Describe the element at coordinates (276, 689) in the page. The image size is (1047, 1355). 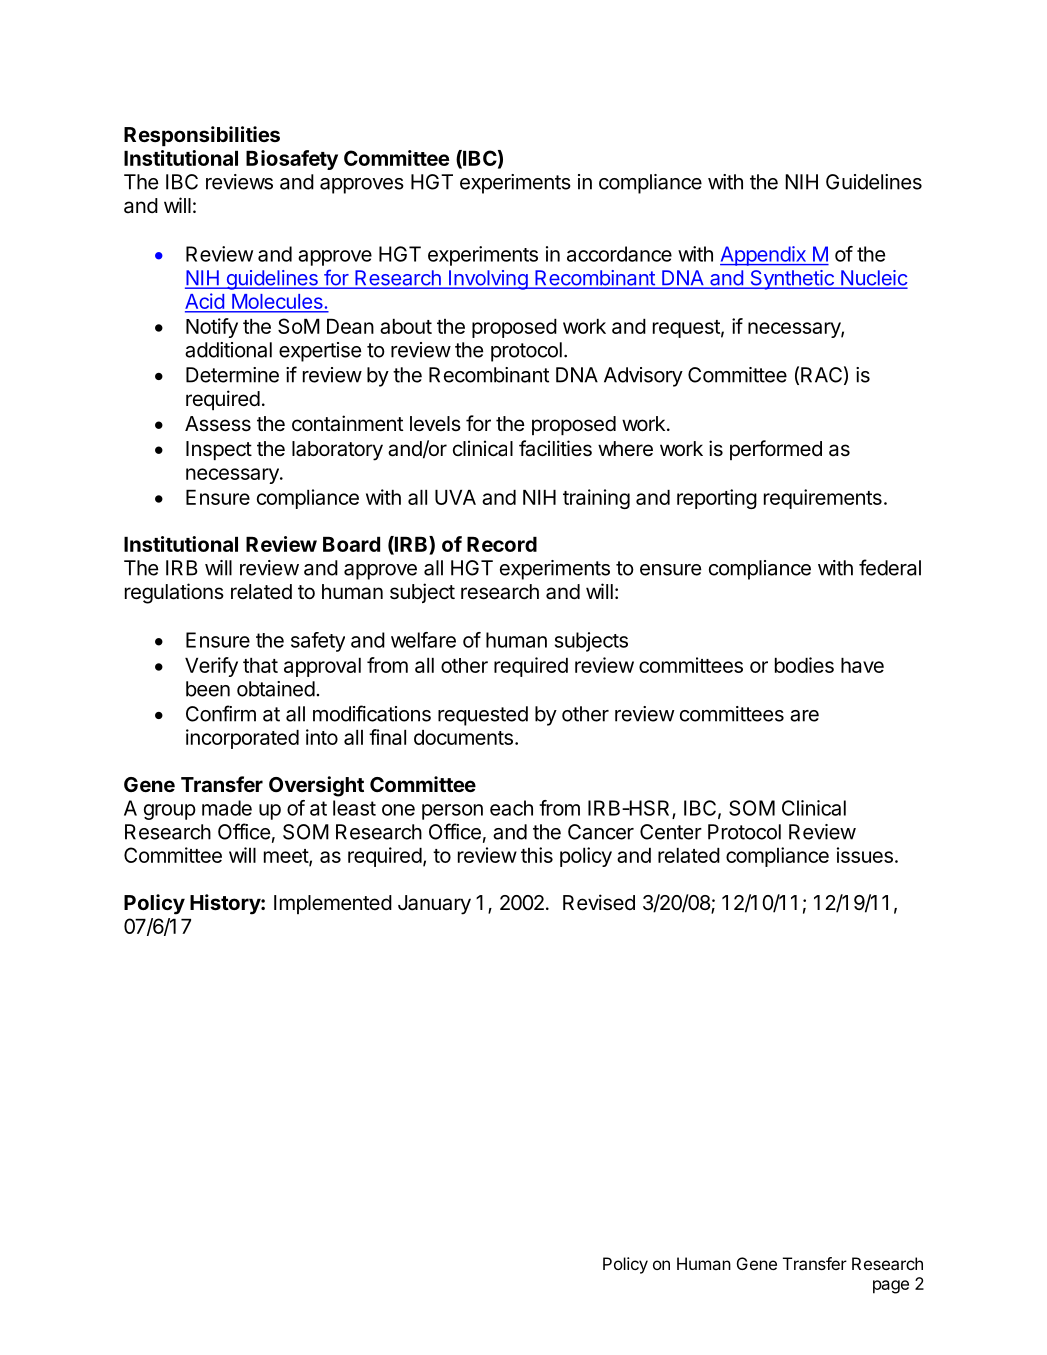
I see `obtained` at that location.
